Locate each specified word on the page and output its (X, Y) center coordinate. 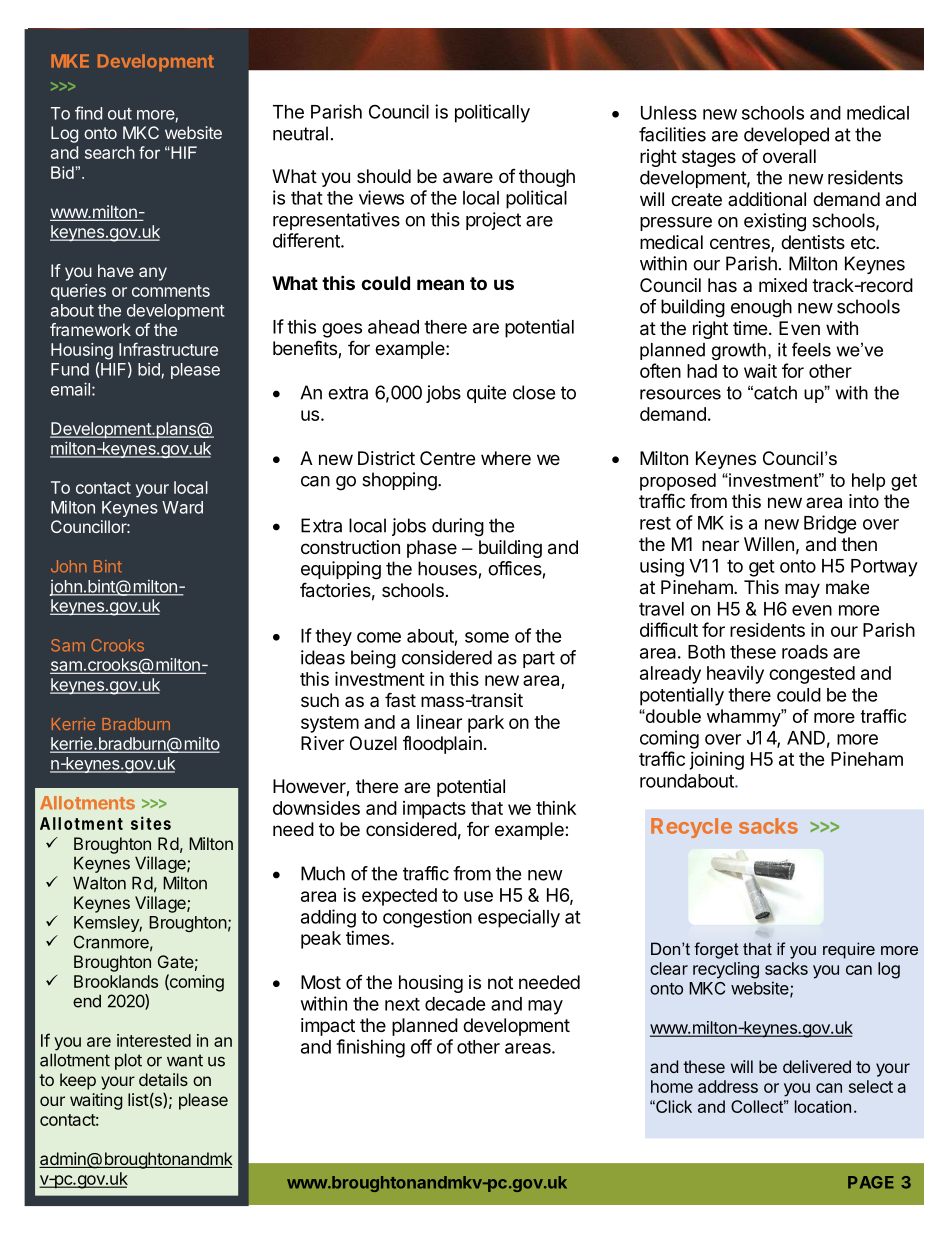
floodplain (442, 745)
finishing (370, 1048)
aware (468, 178)
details (163, 1079)
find (88, 113)
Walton (99, 883)
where (506, 458)
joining (716, 760)
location (823, 1106)
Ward (182, 507)
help (868, 482)
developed (786, 136)
